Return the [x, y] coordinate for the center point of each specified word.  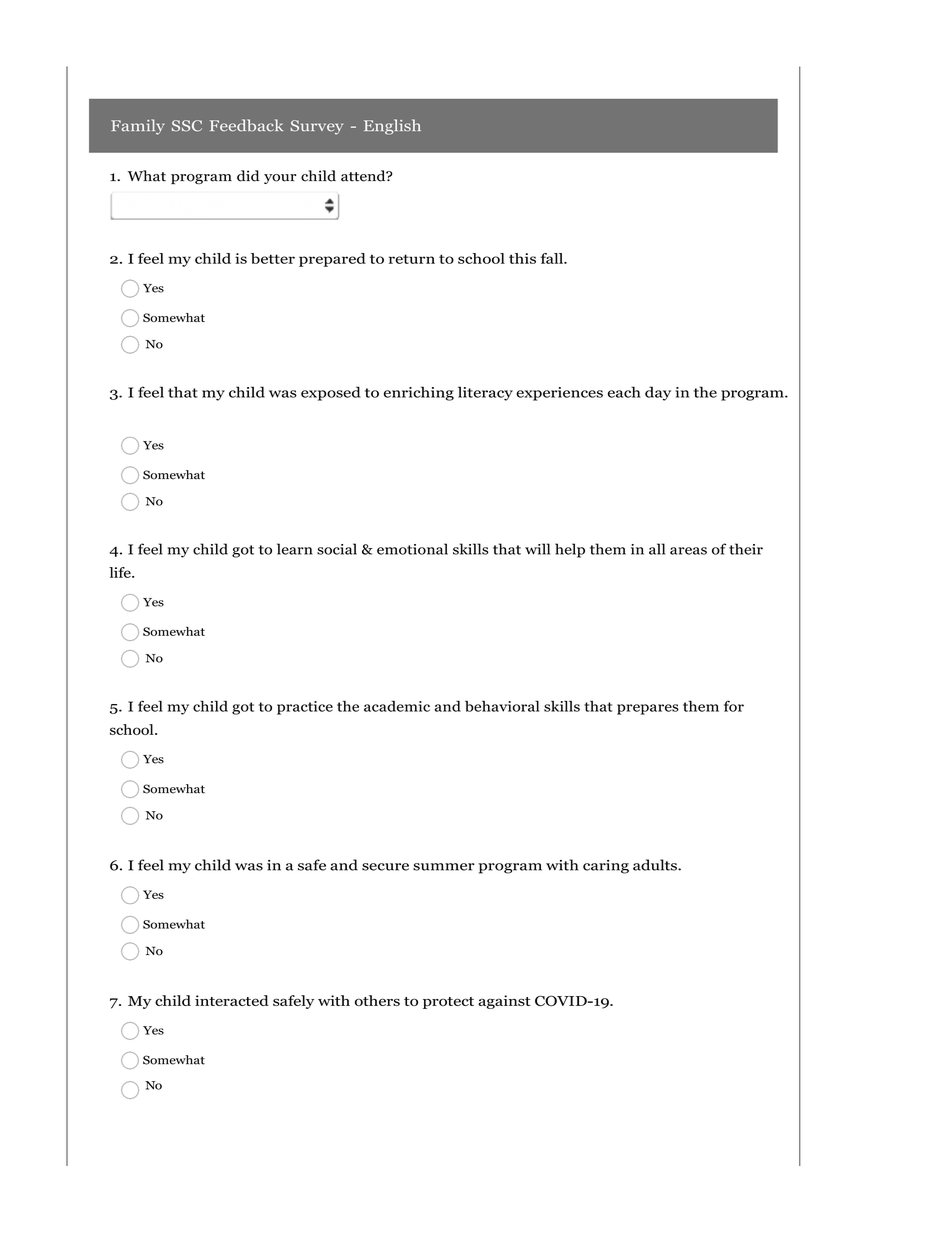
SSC [187, 126]
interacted [232, 1000]
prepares [648, 709]
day [658, 393]
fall [553, 258]
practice [305, 708]
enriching [419, 393]
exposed [331, 393]
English [392, 127]
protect [448, 1003]
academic [397, 706]
